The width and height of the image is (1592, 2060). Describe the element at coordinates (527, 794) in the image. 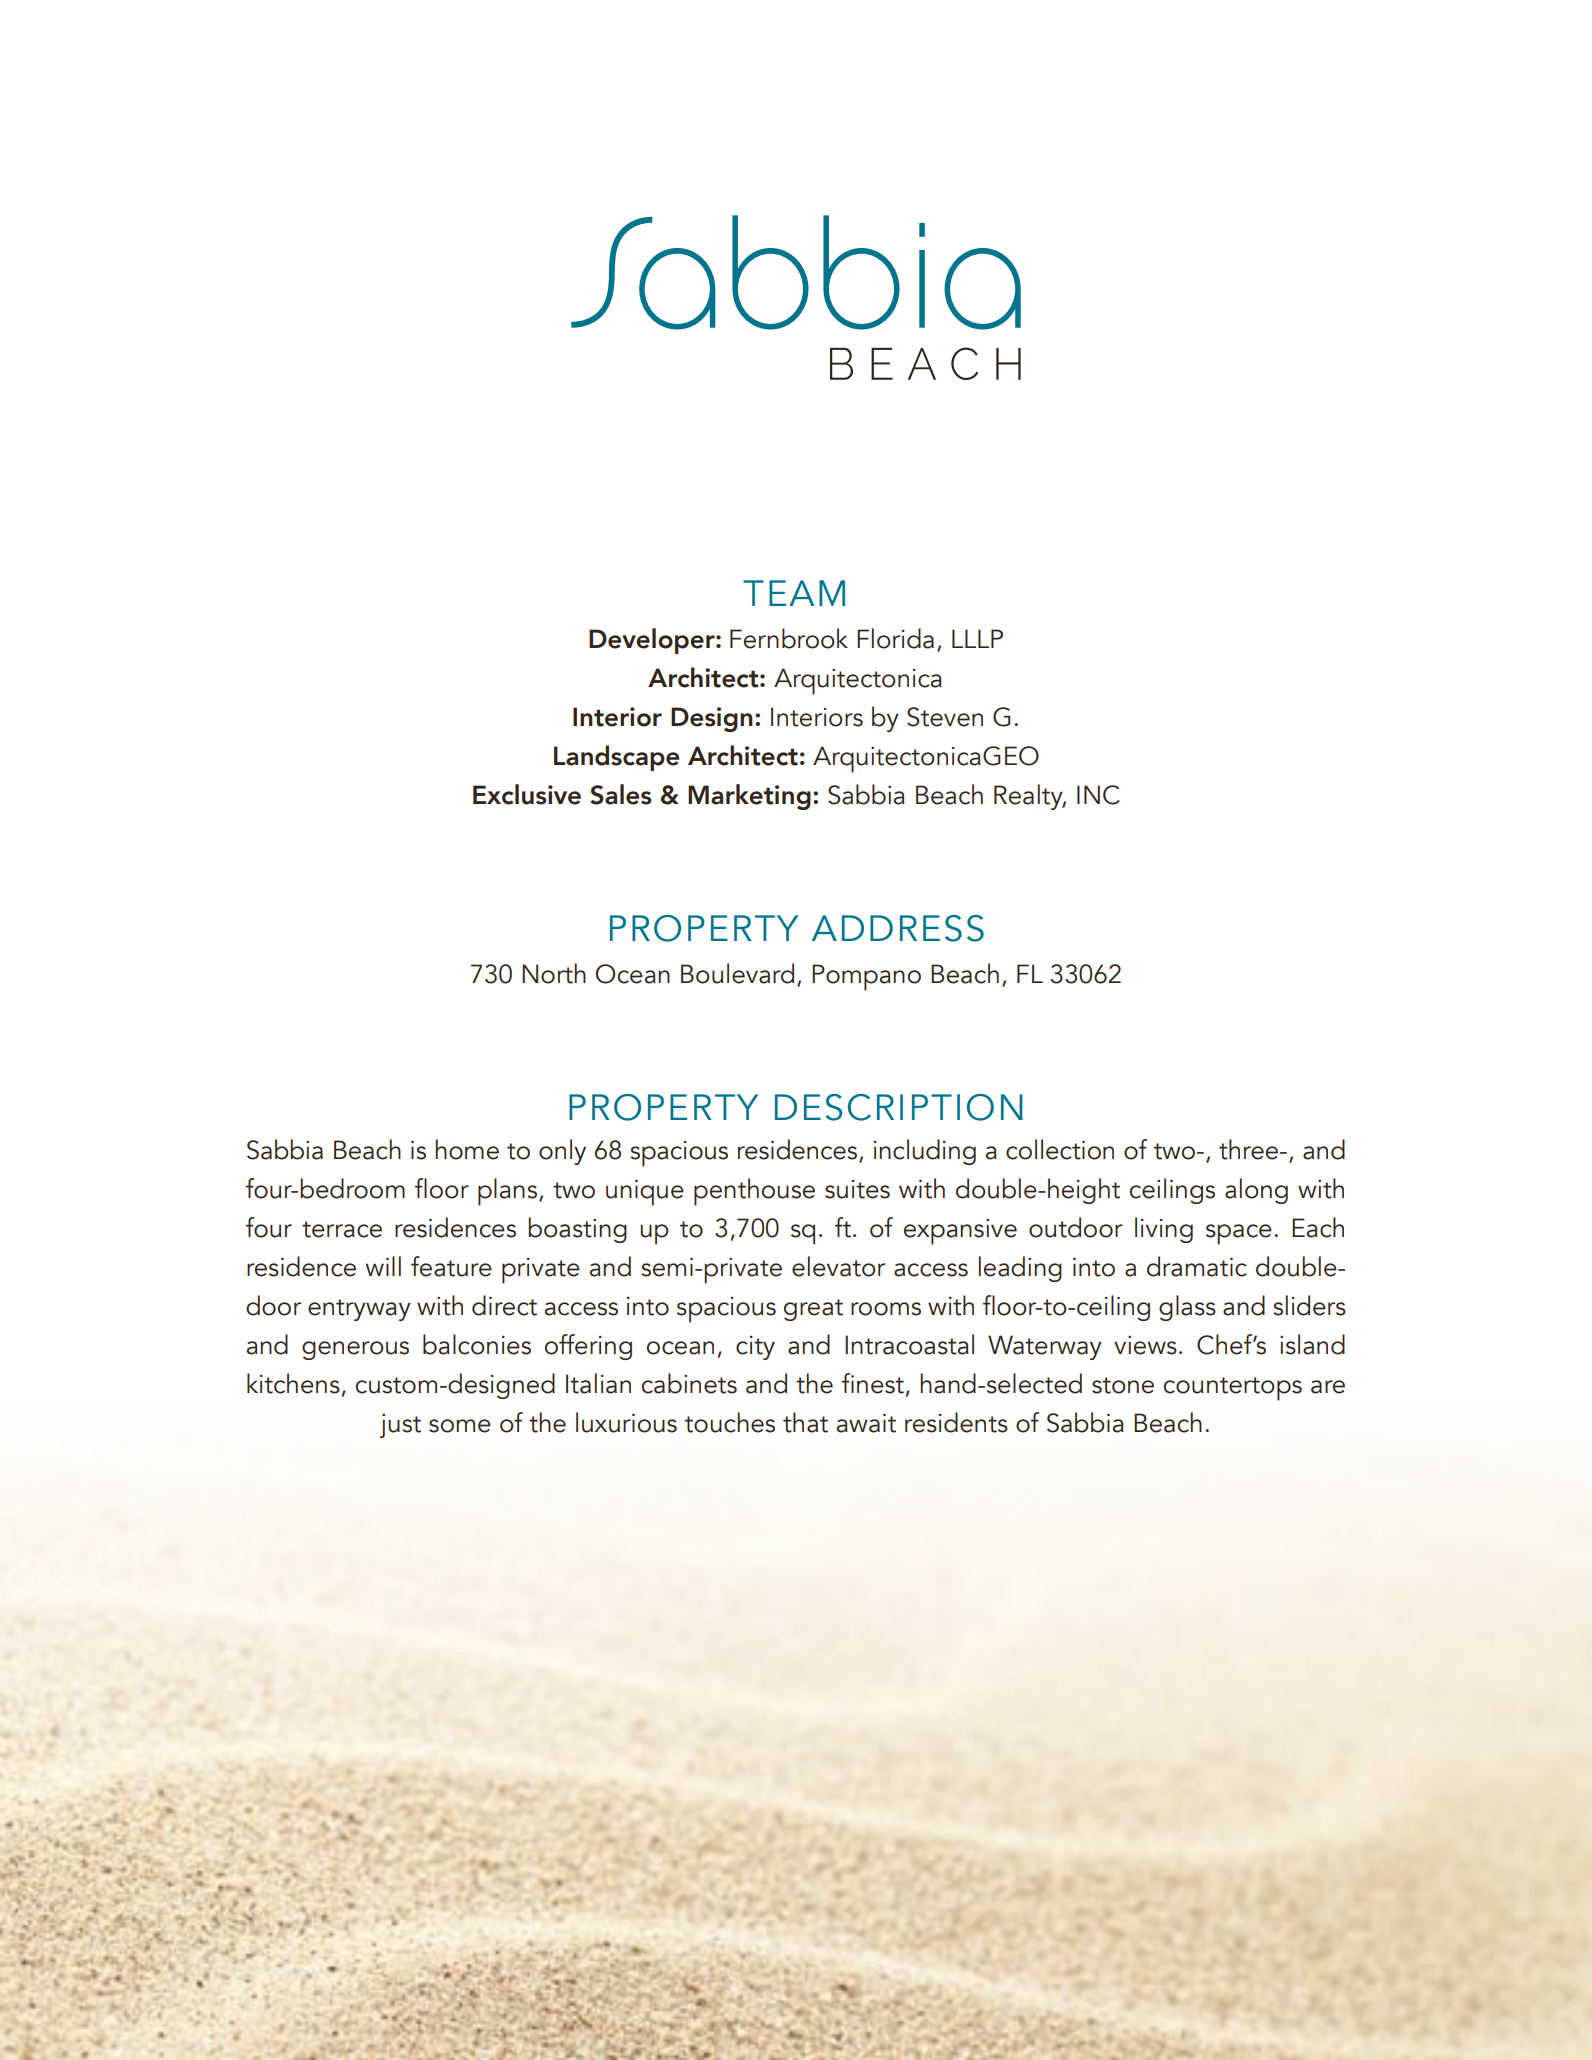

I see `Exclusive` at that location.
